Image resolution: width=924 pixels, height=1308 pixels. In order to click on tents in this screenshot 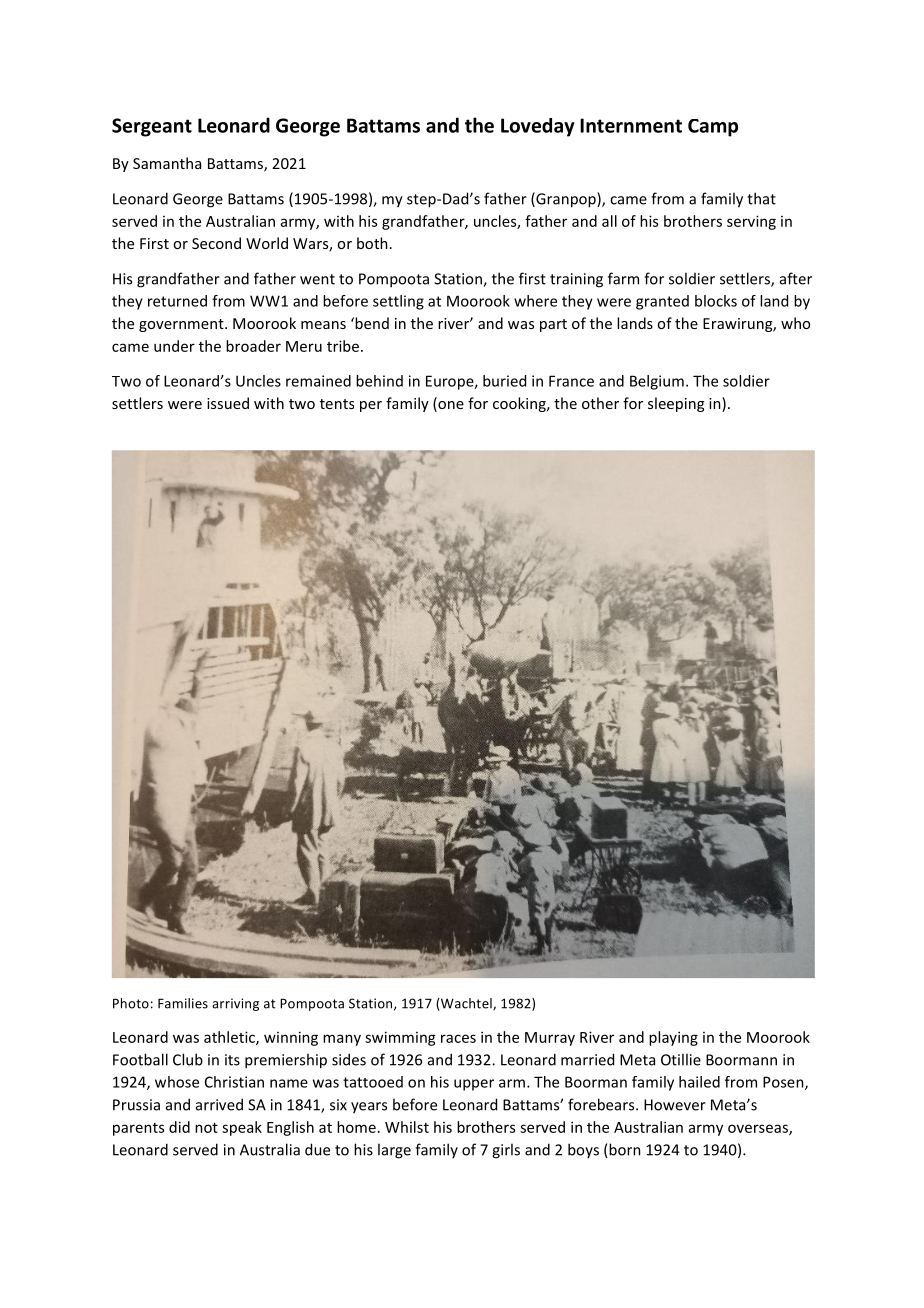, I will do `click(337, 404)`.
